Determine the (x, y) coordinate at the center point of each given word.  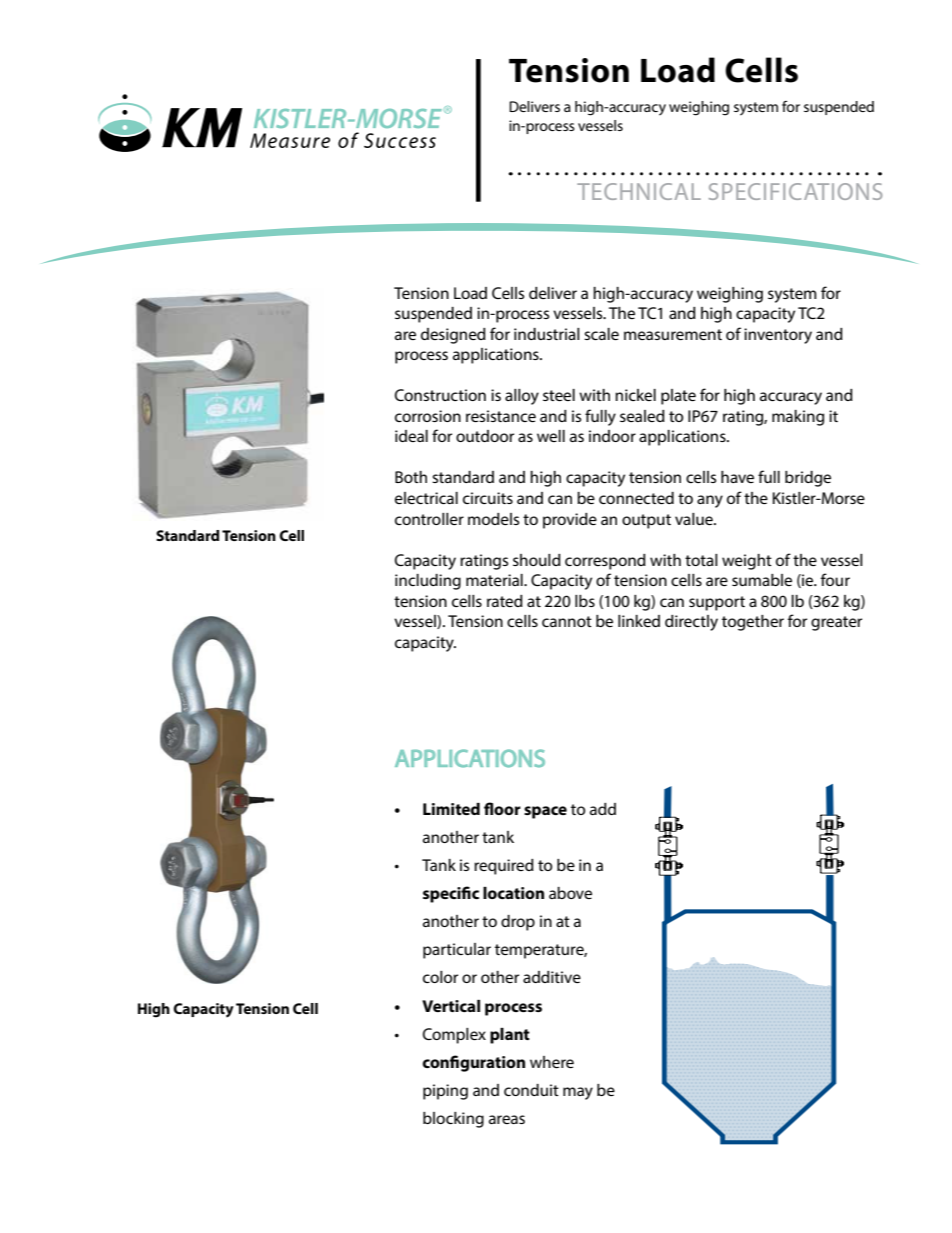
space (545, 812)
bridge (808, 479)
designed (453, 336)
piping (445, 1092)
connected (636, 498)
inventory (778, 336)
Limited (451, 809)
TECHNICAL (639, 191)
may (578, 1093)
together (753, 623)
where (552, 1062)
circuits (488, 498)
